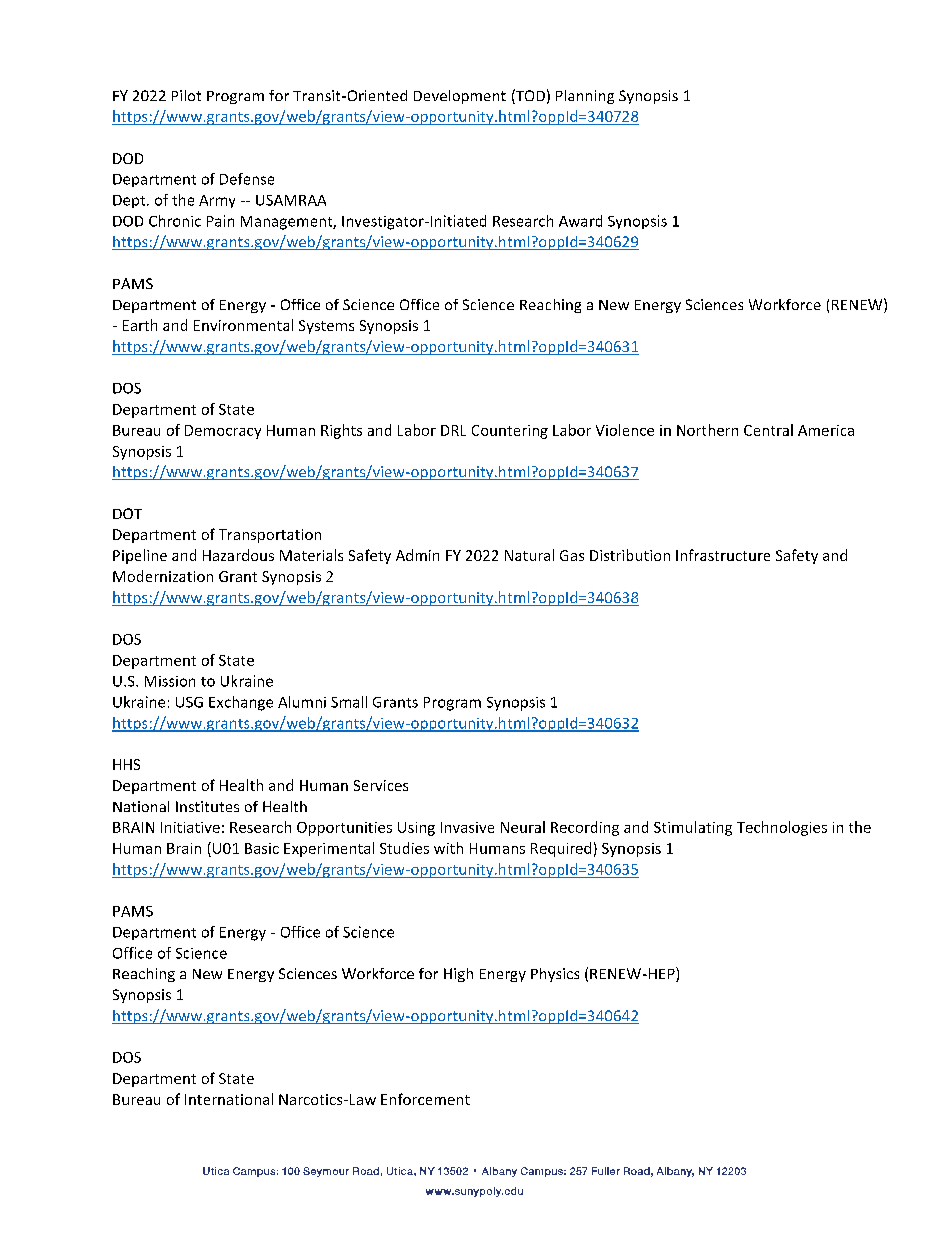  Describe the element at coordinates (458, 975) in the document. I see `High` at that location.
